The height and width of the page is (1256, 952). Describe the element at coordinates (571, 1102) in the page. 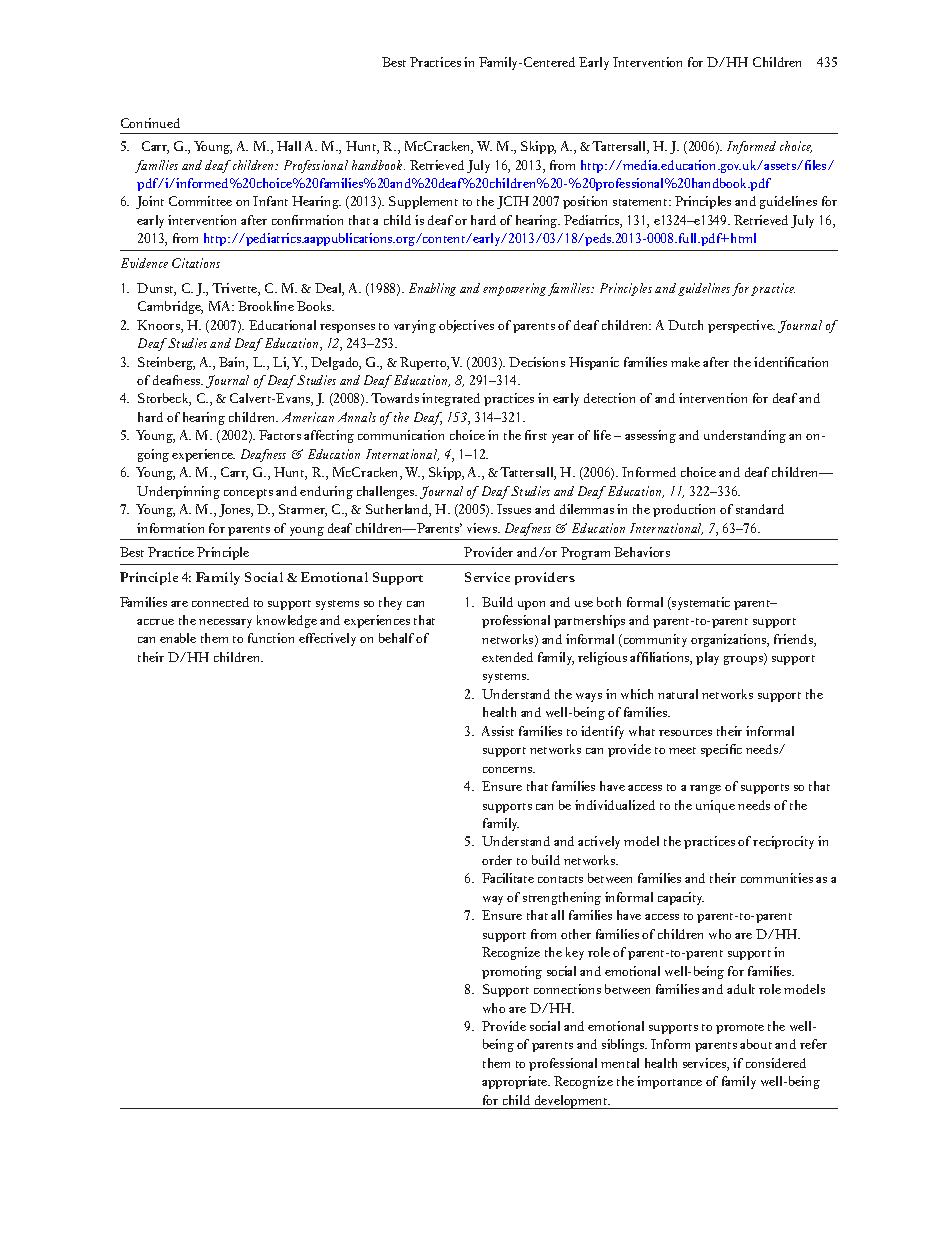

I see `development` at that location.
